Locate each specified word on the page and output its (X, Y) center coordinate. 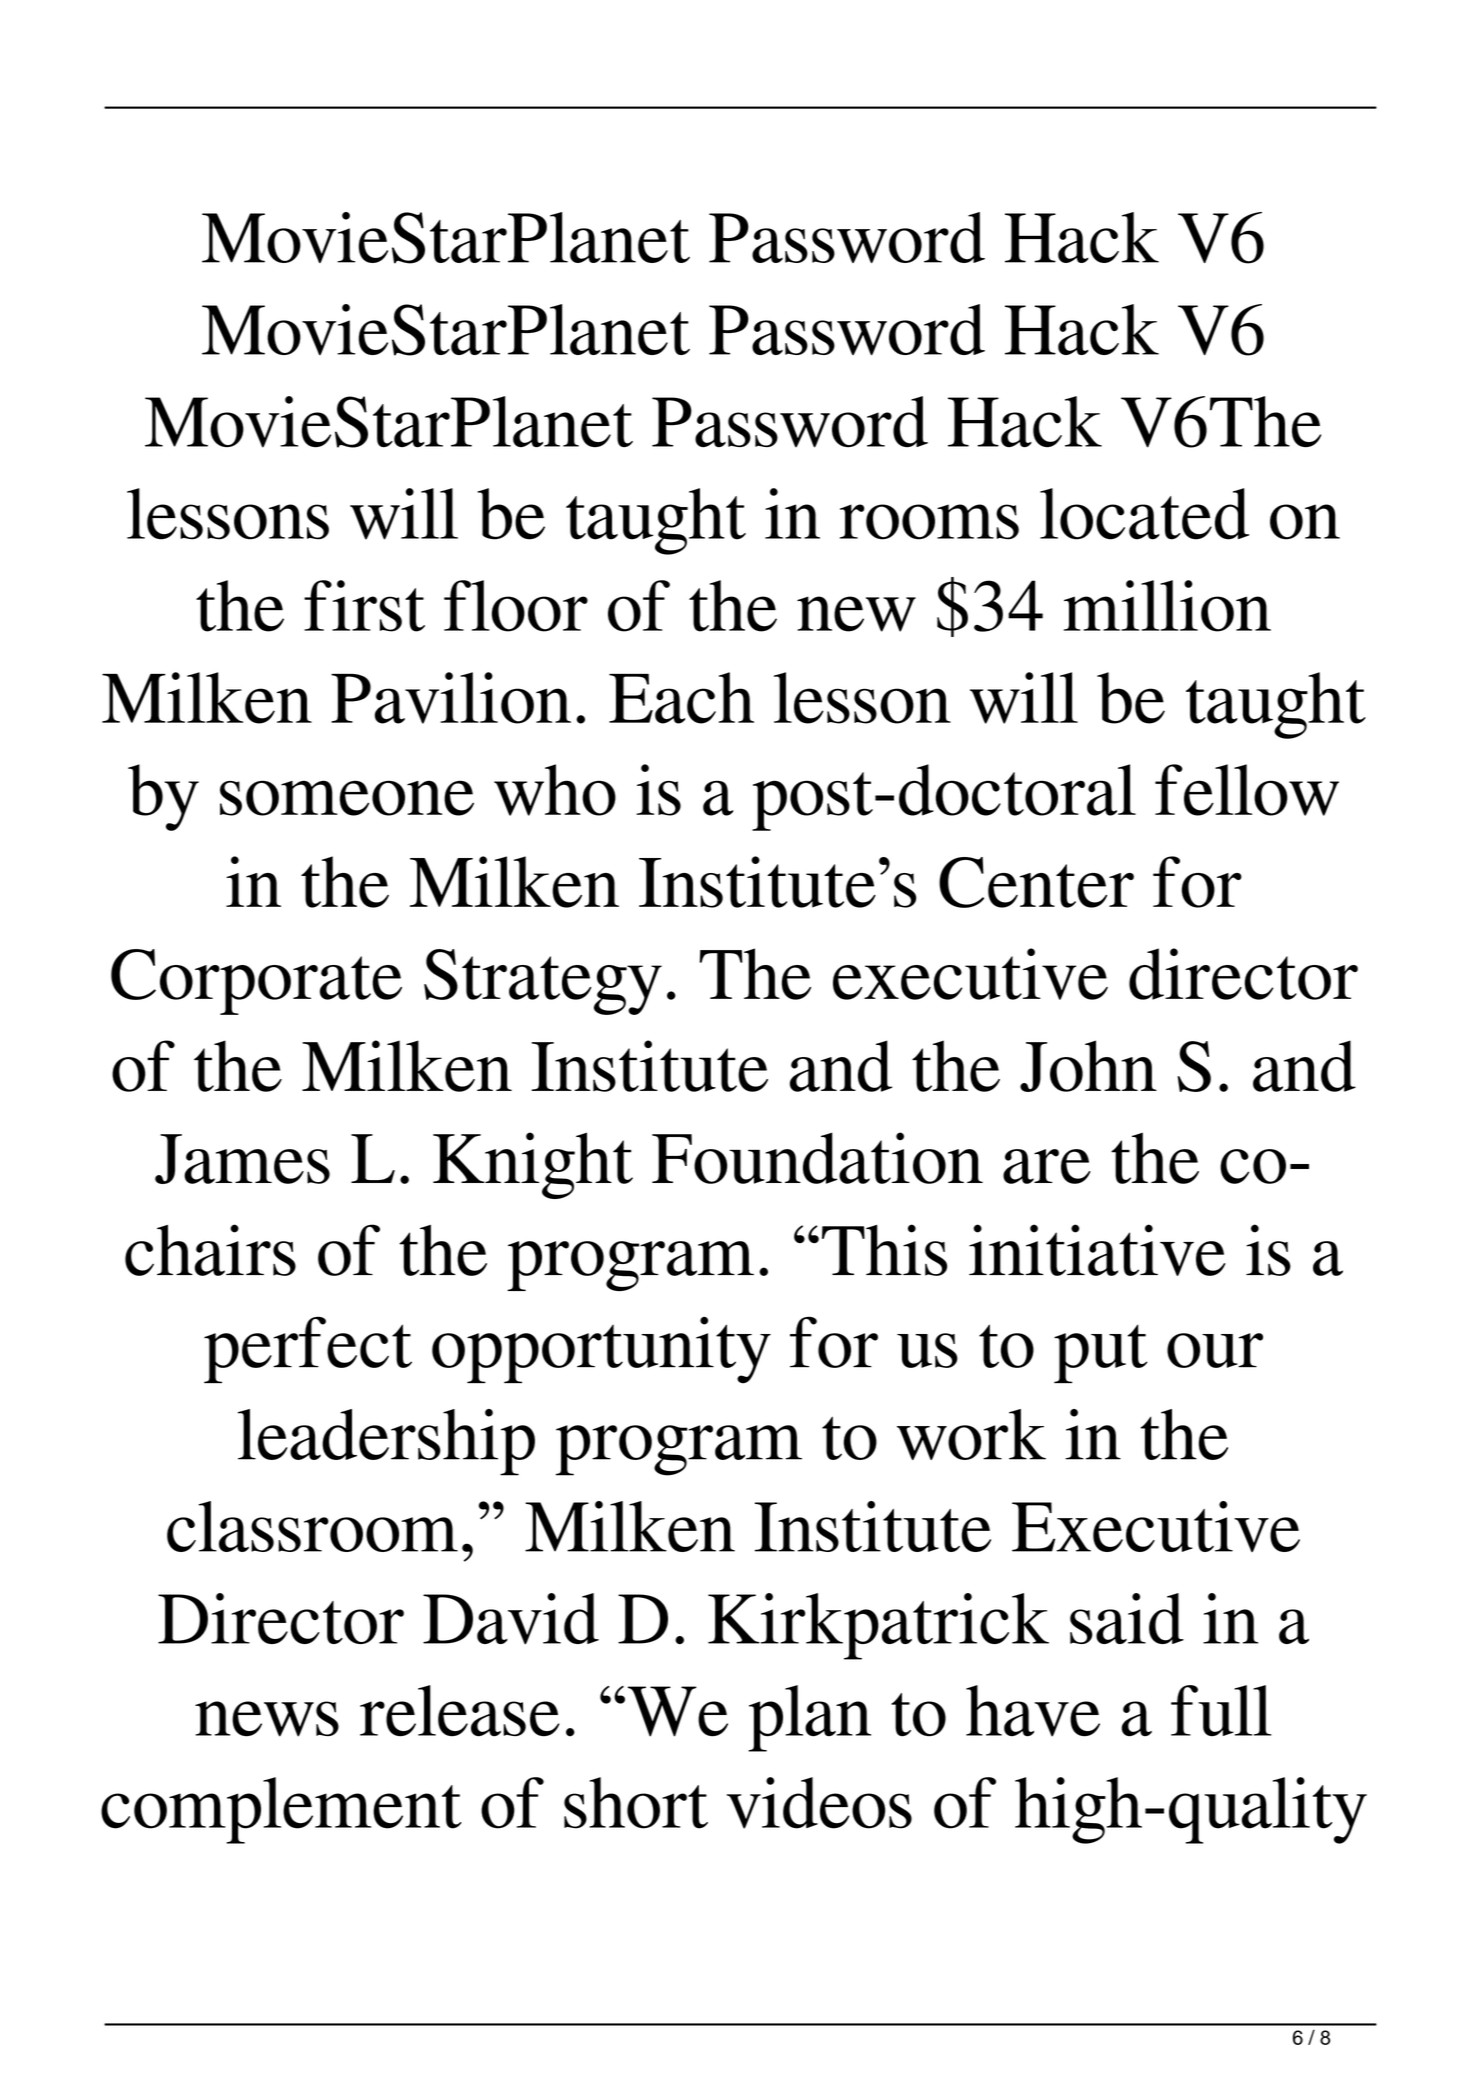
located (1144, 514)
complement (281, 1810)
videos (819, 1803)
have (1033, 1711)
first (364, 606)
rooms (929, 522)
